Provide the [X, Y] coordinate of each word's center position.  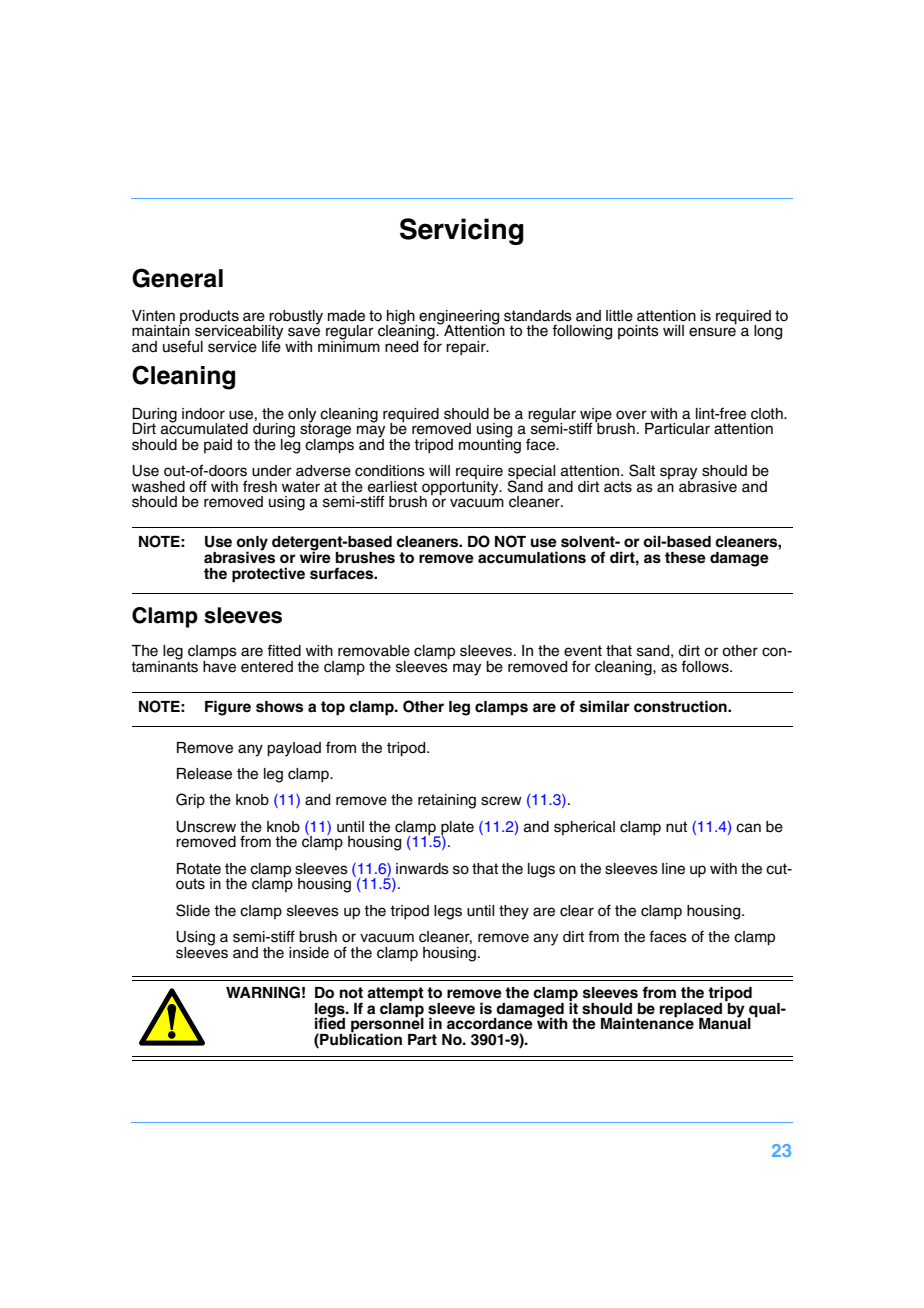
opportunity [460, 487]
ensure [712, 332]
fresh [260, 486]
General [177, 278]
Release [204, 774]
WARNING [263, 992]
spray [678, 474]
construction [681, 706]
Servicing [462, 231]
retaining [447, 801]
